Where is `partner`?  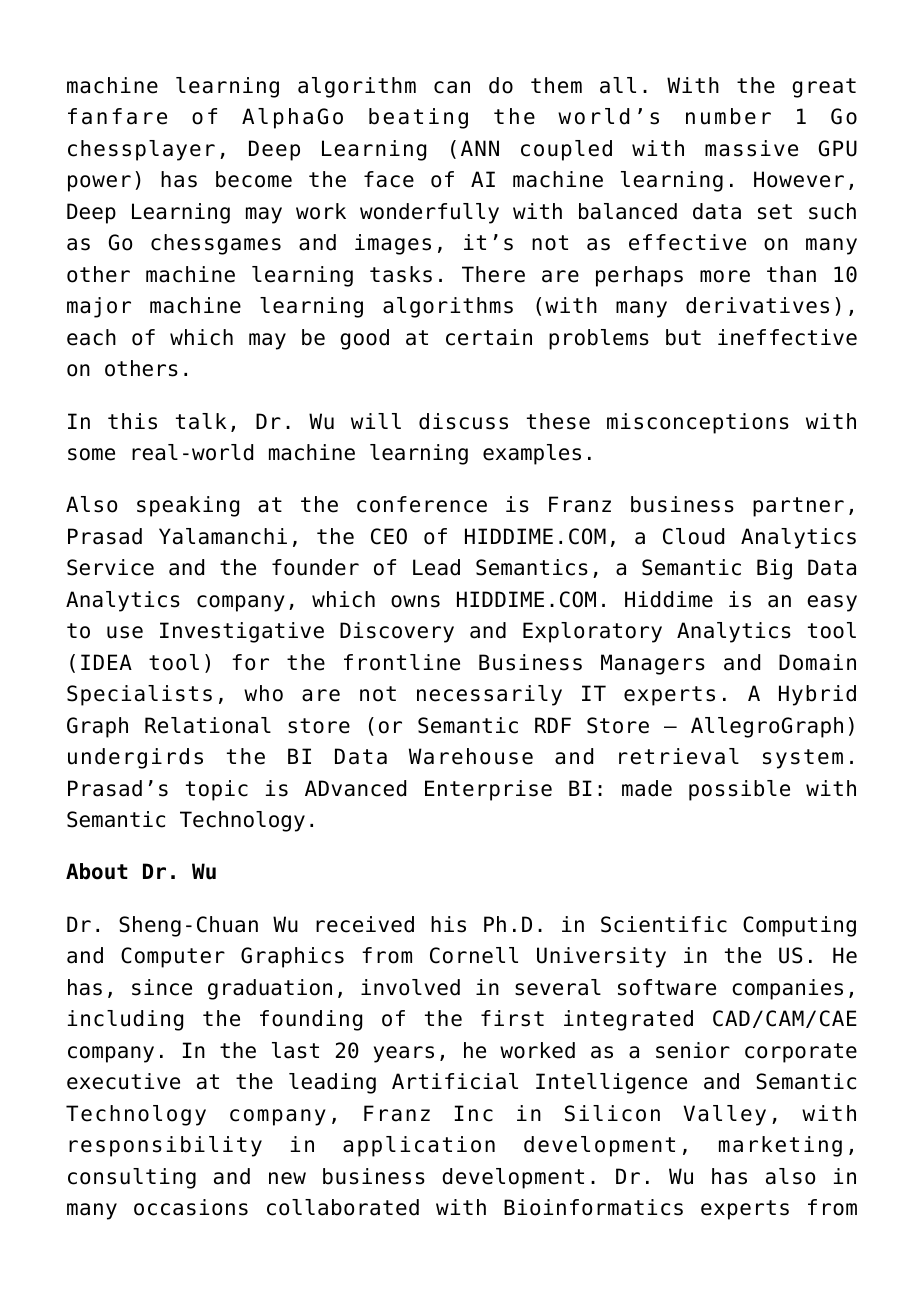
partner is located at coordinates (798, 507).
